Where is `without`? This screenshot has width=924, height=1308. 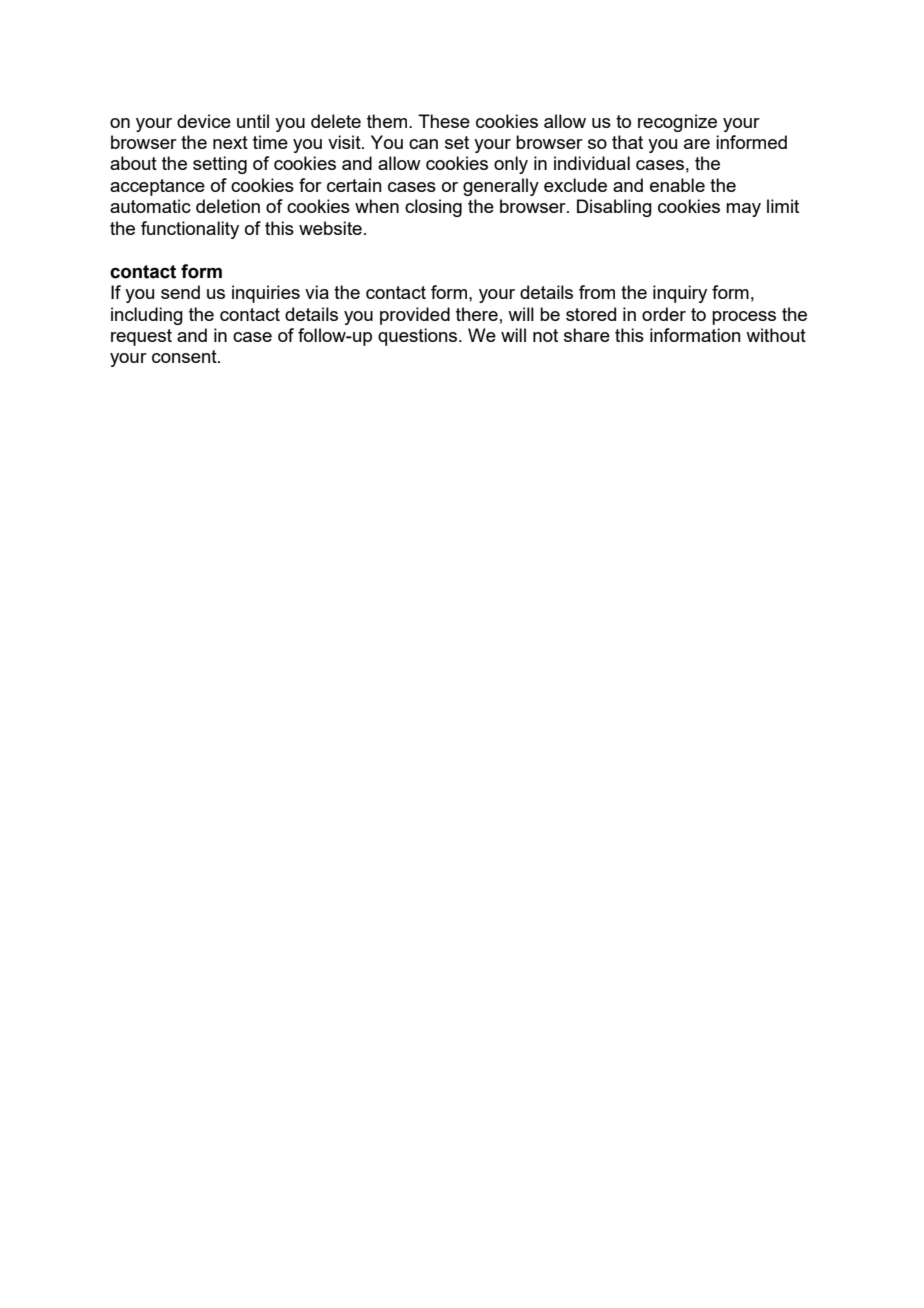 without is located at coordinates (776, 335).
